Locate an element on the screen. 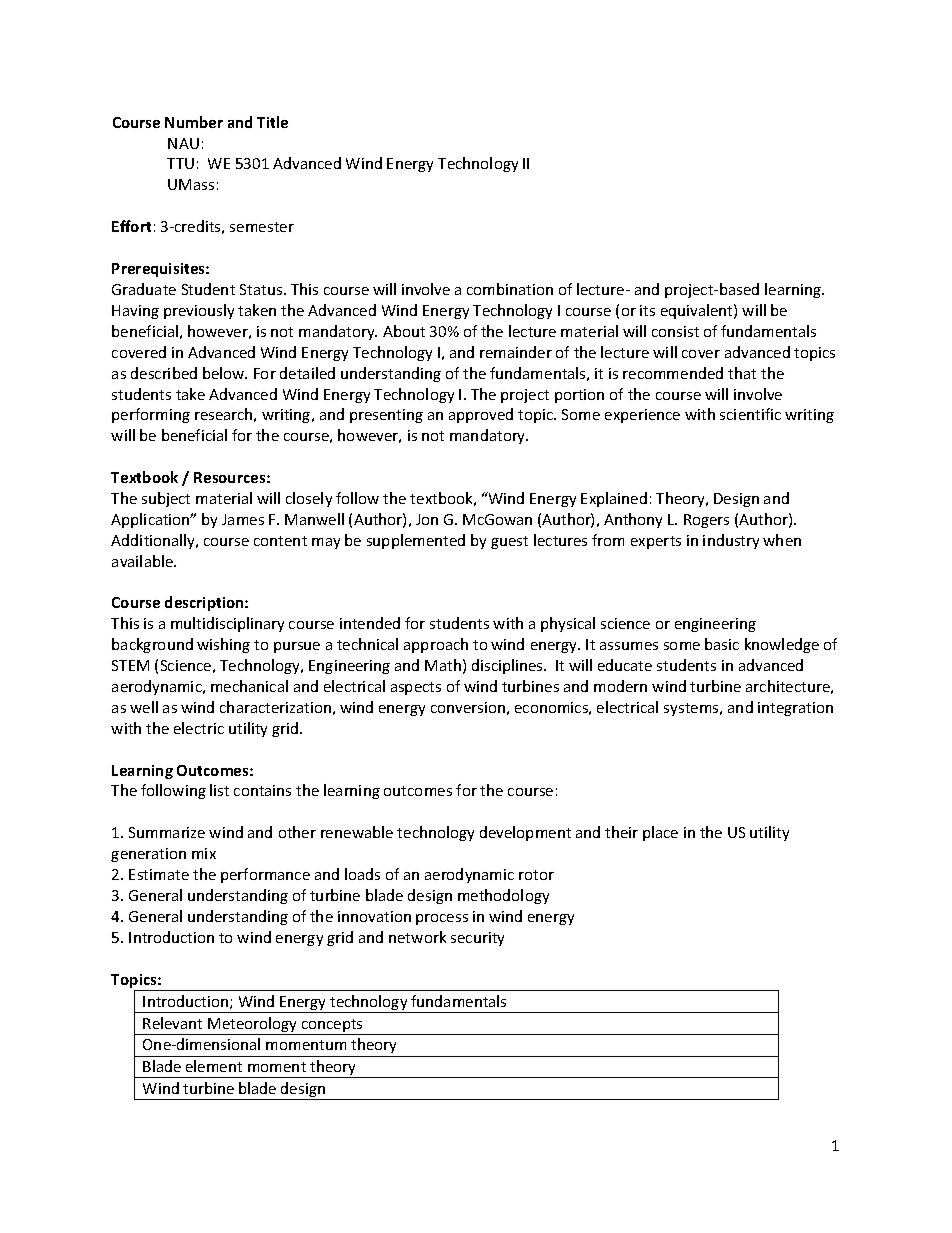  element is located at coordinates (214, 1066).
